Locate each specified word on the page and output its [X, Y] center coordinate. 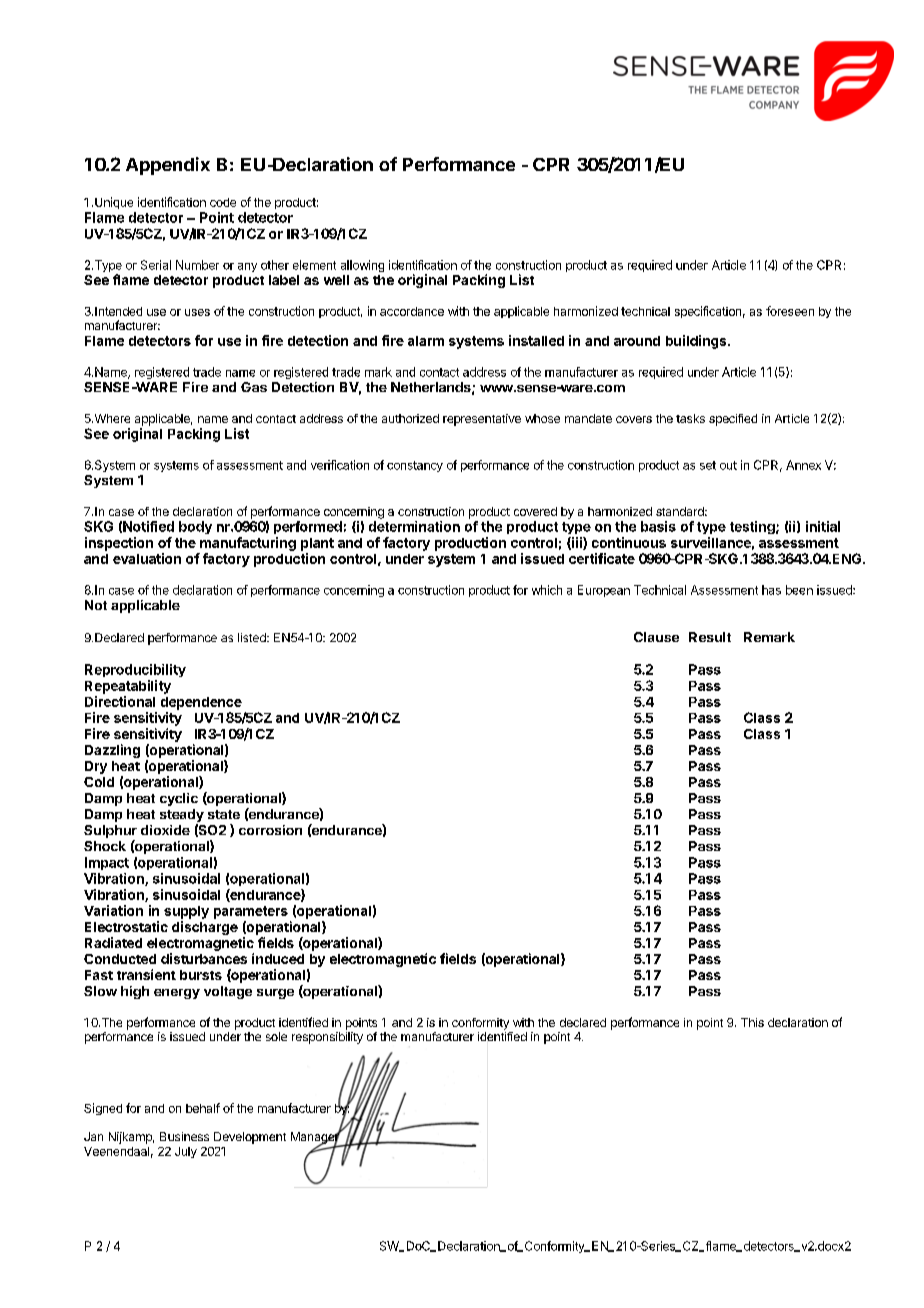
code [223, 202]
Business [184, 1136]
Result [710, 637]
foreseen [790, 311]
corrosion [270, 830]
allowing [362, 266]
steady [182, 817]
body [195, 527]
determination [414, 526]
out [728, 465]
